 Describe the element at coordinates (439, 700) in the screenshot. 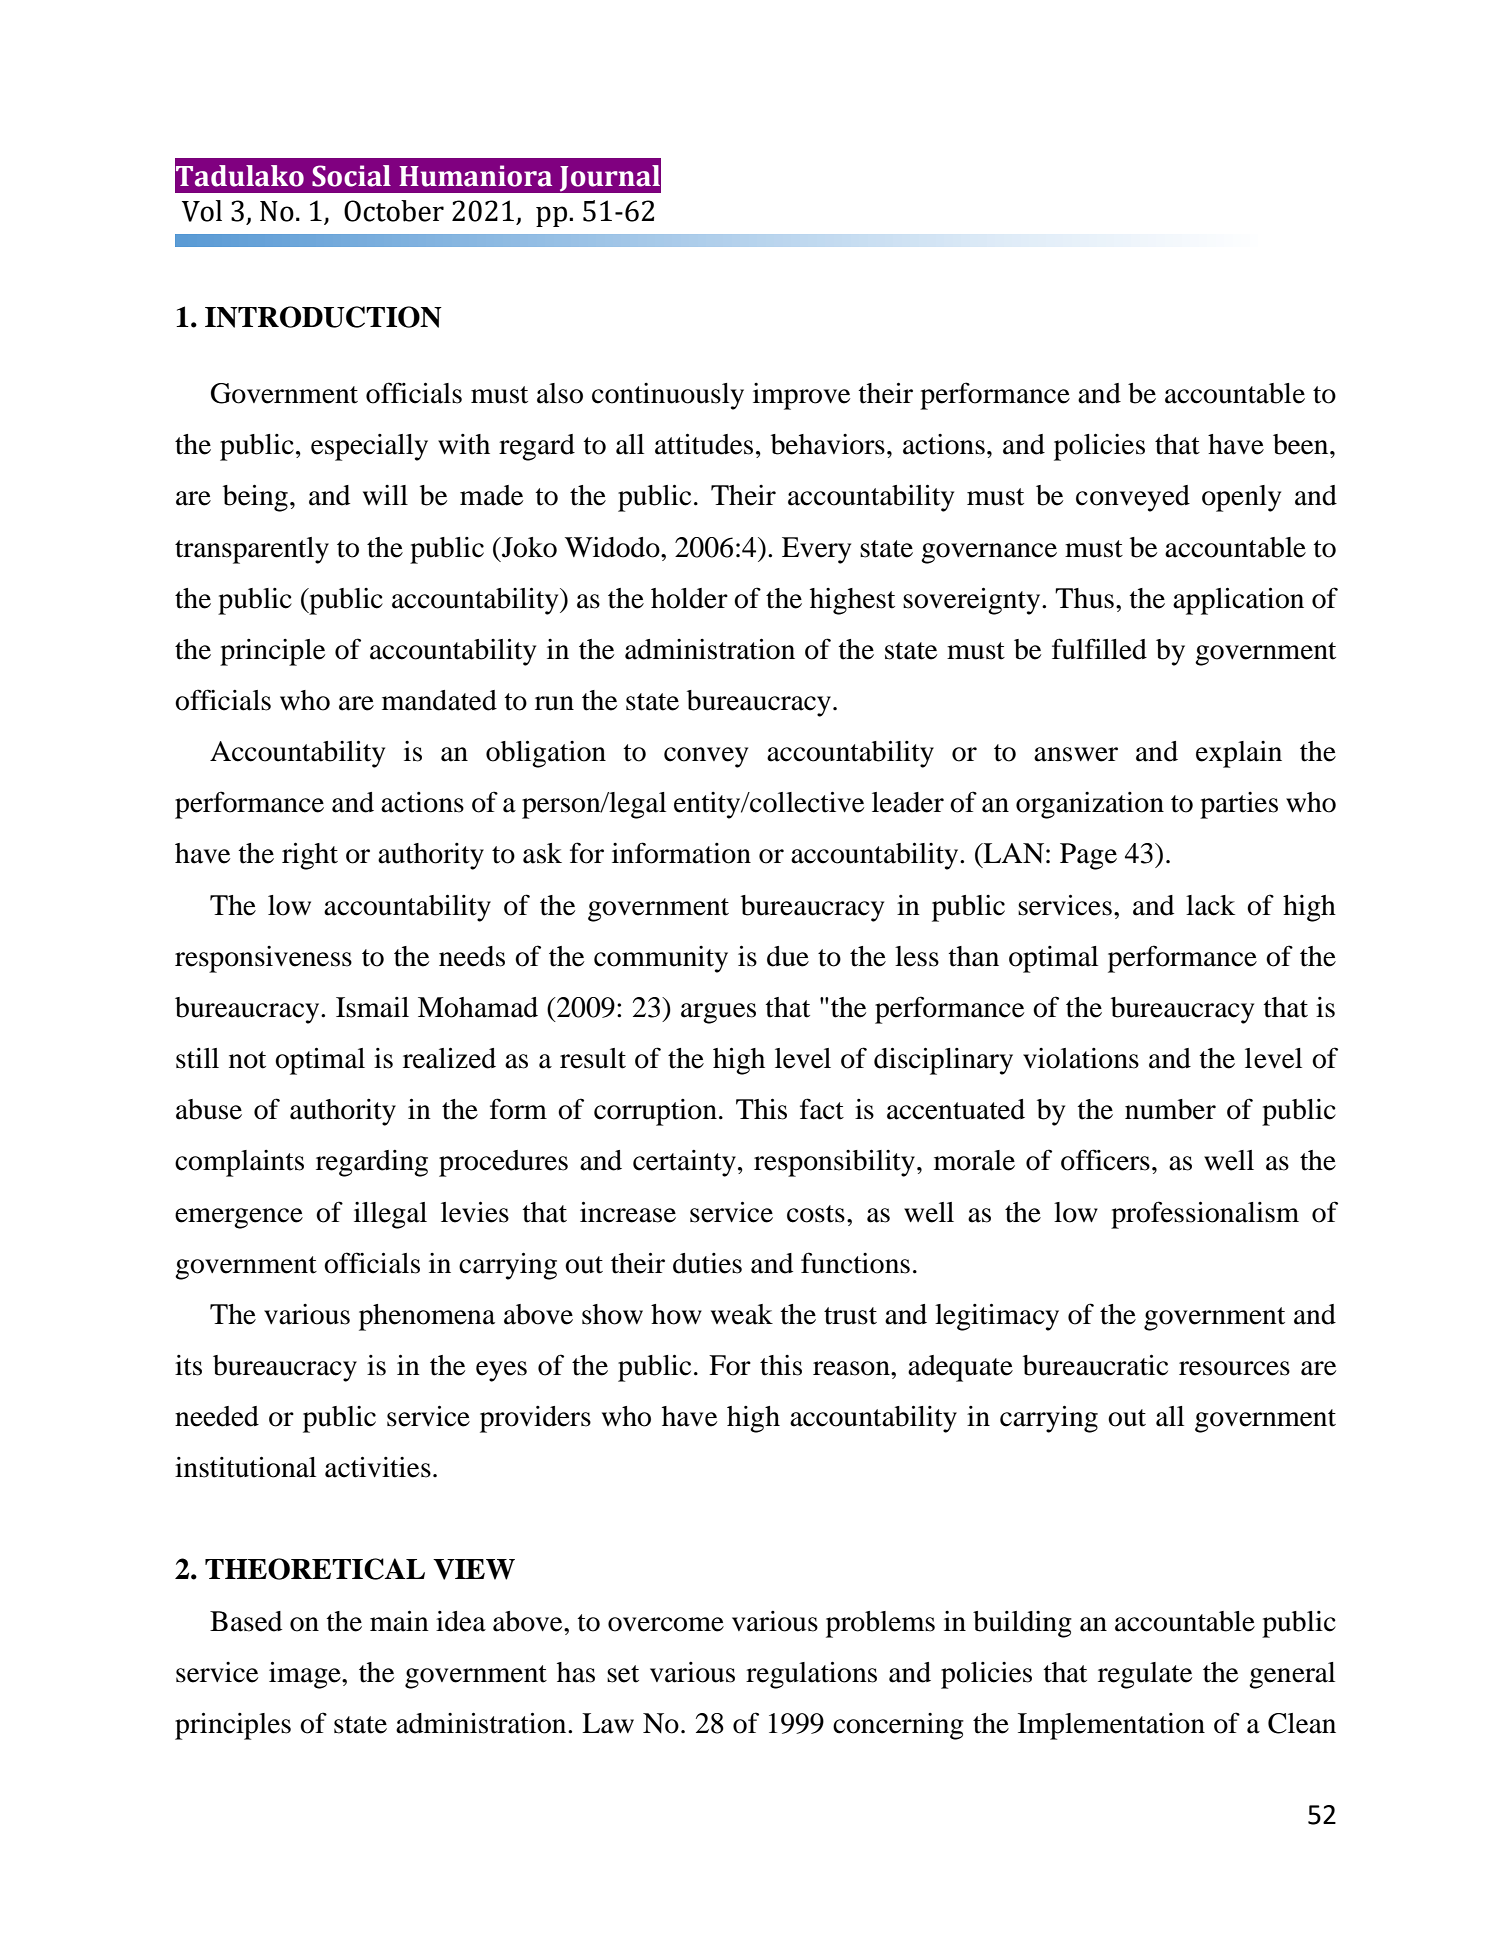

I see `mandated` at that location.
